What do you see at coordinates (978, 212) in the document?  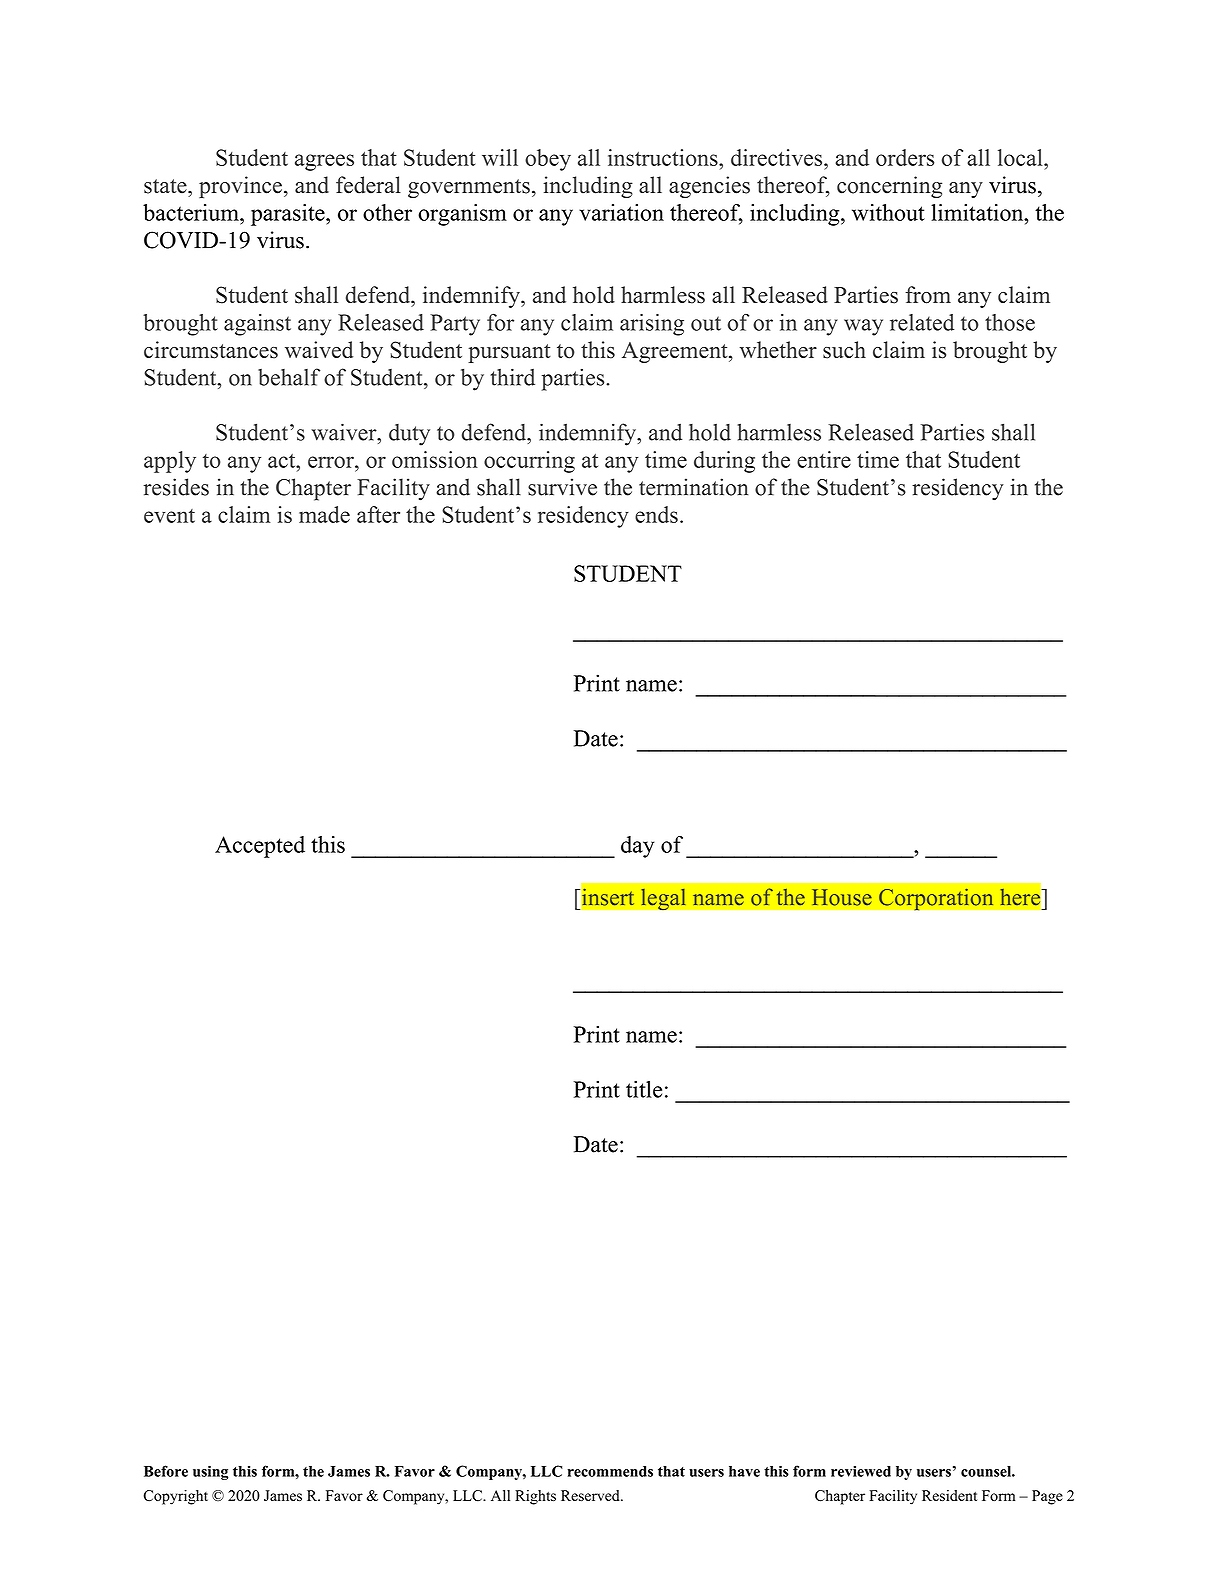 I see `limitation` at bounding box center [978, 212].
